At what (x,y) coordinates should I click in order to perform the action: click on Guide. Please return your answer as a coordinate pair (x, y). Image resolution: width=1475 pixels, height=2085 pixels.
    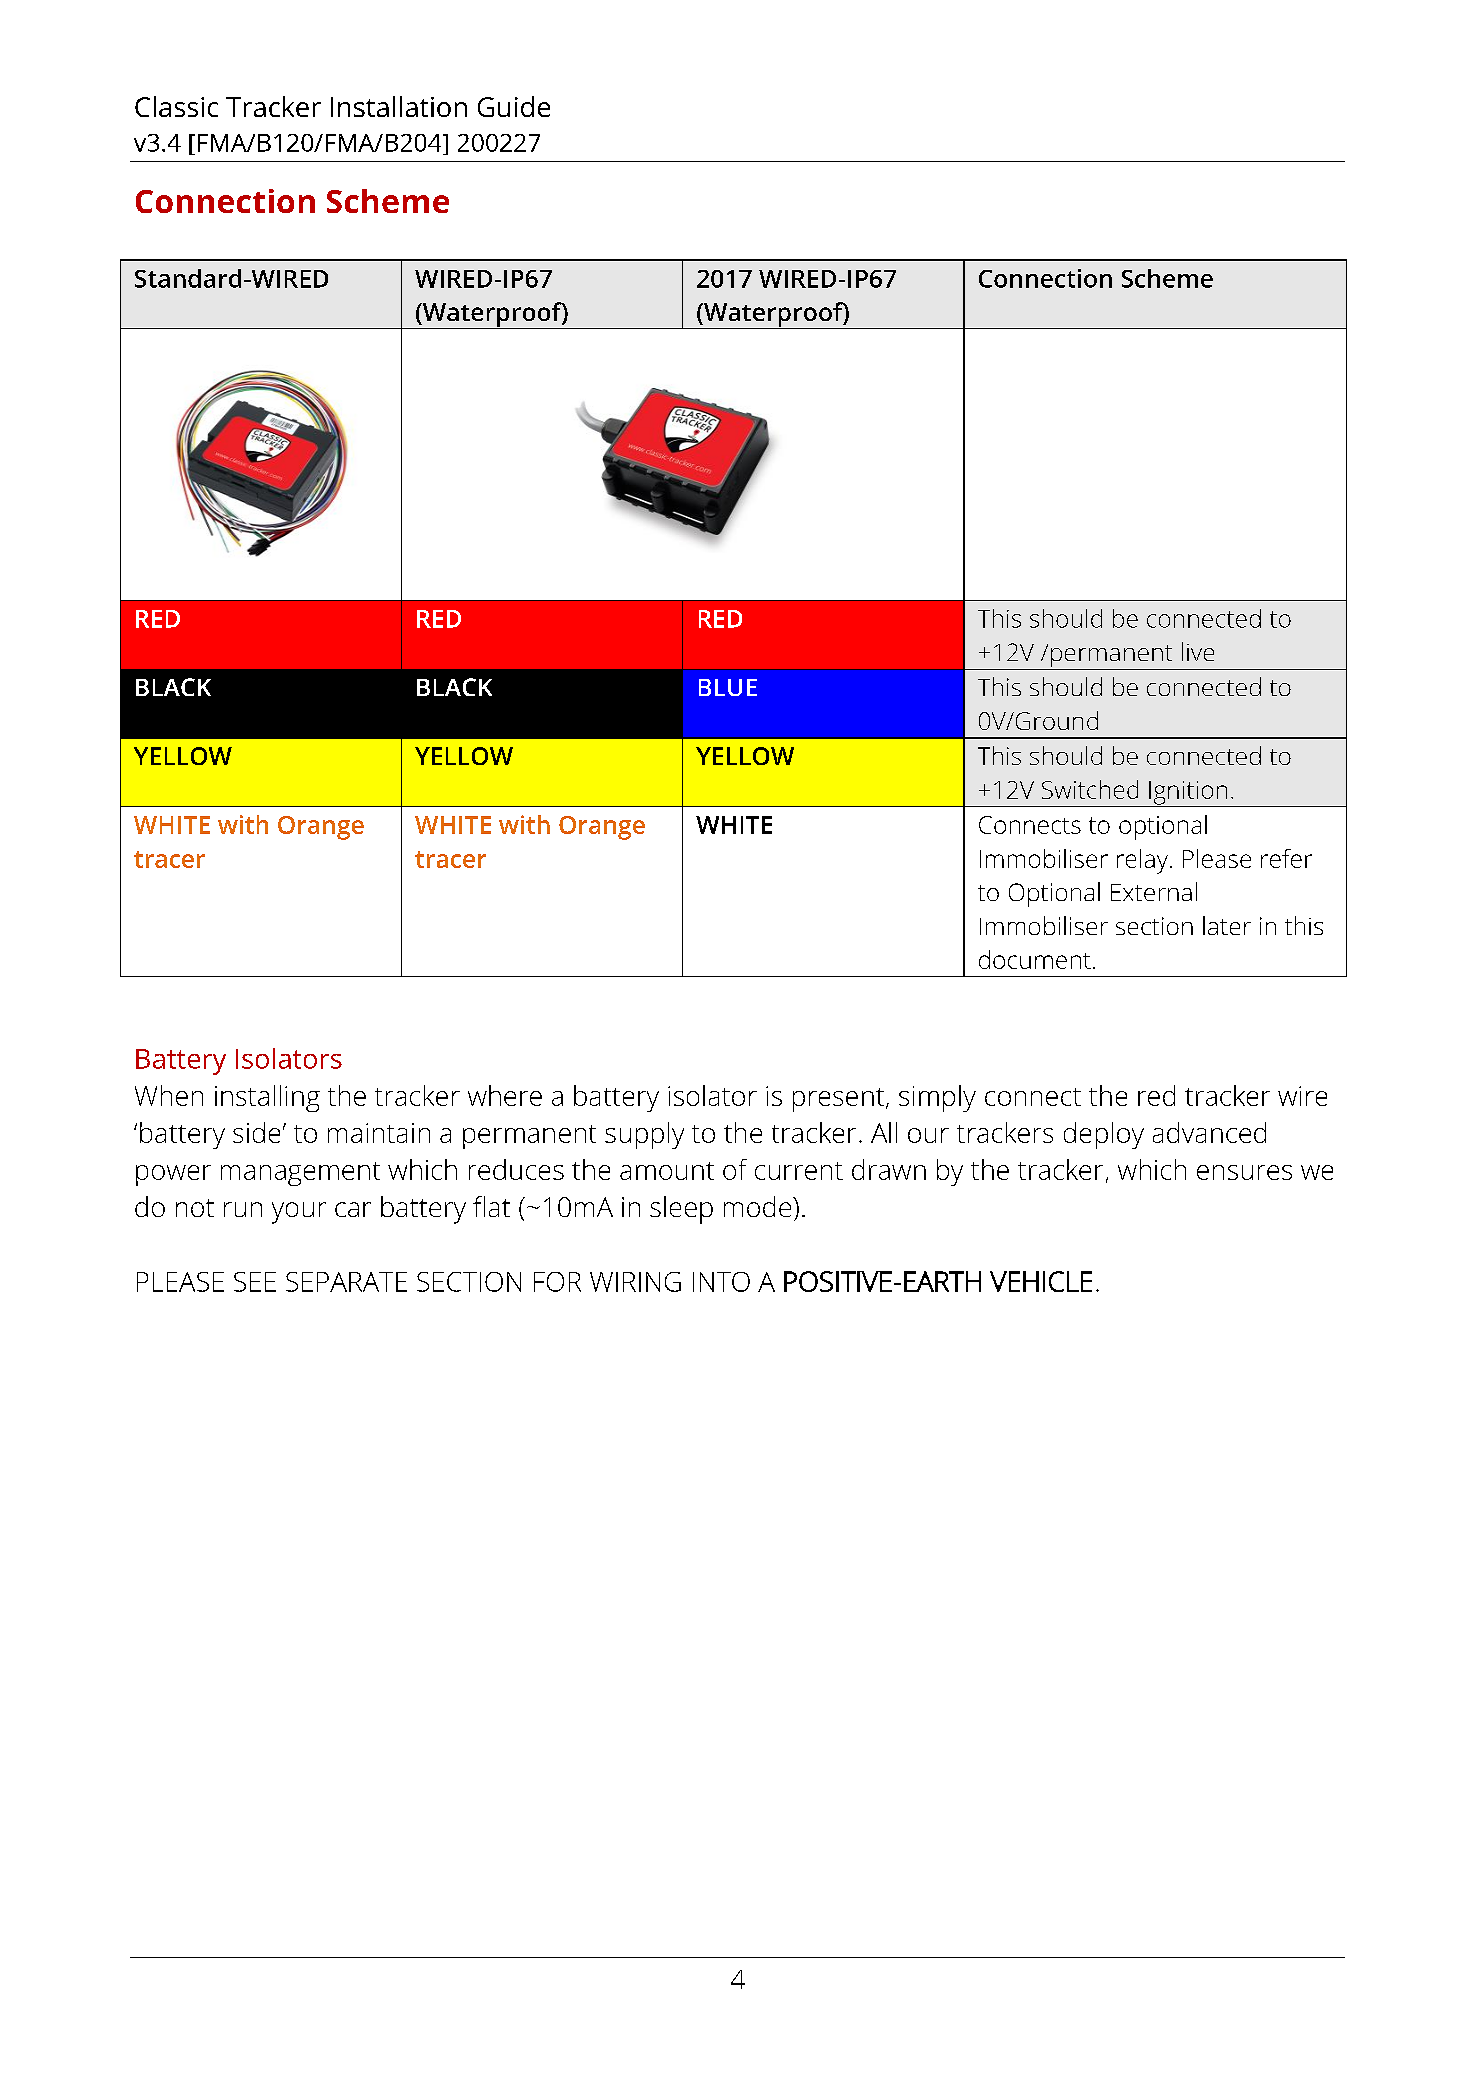
    Looking at the image, I should click on (514, 106).
